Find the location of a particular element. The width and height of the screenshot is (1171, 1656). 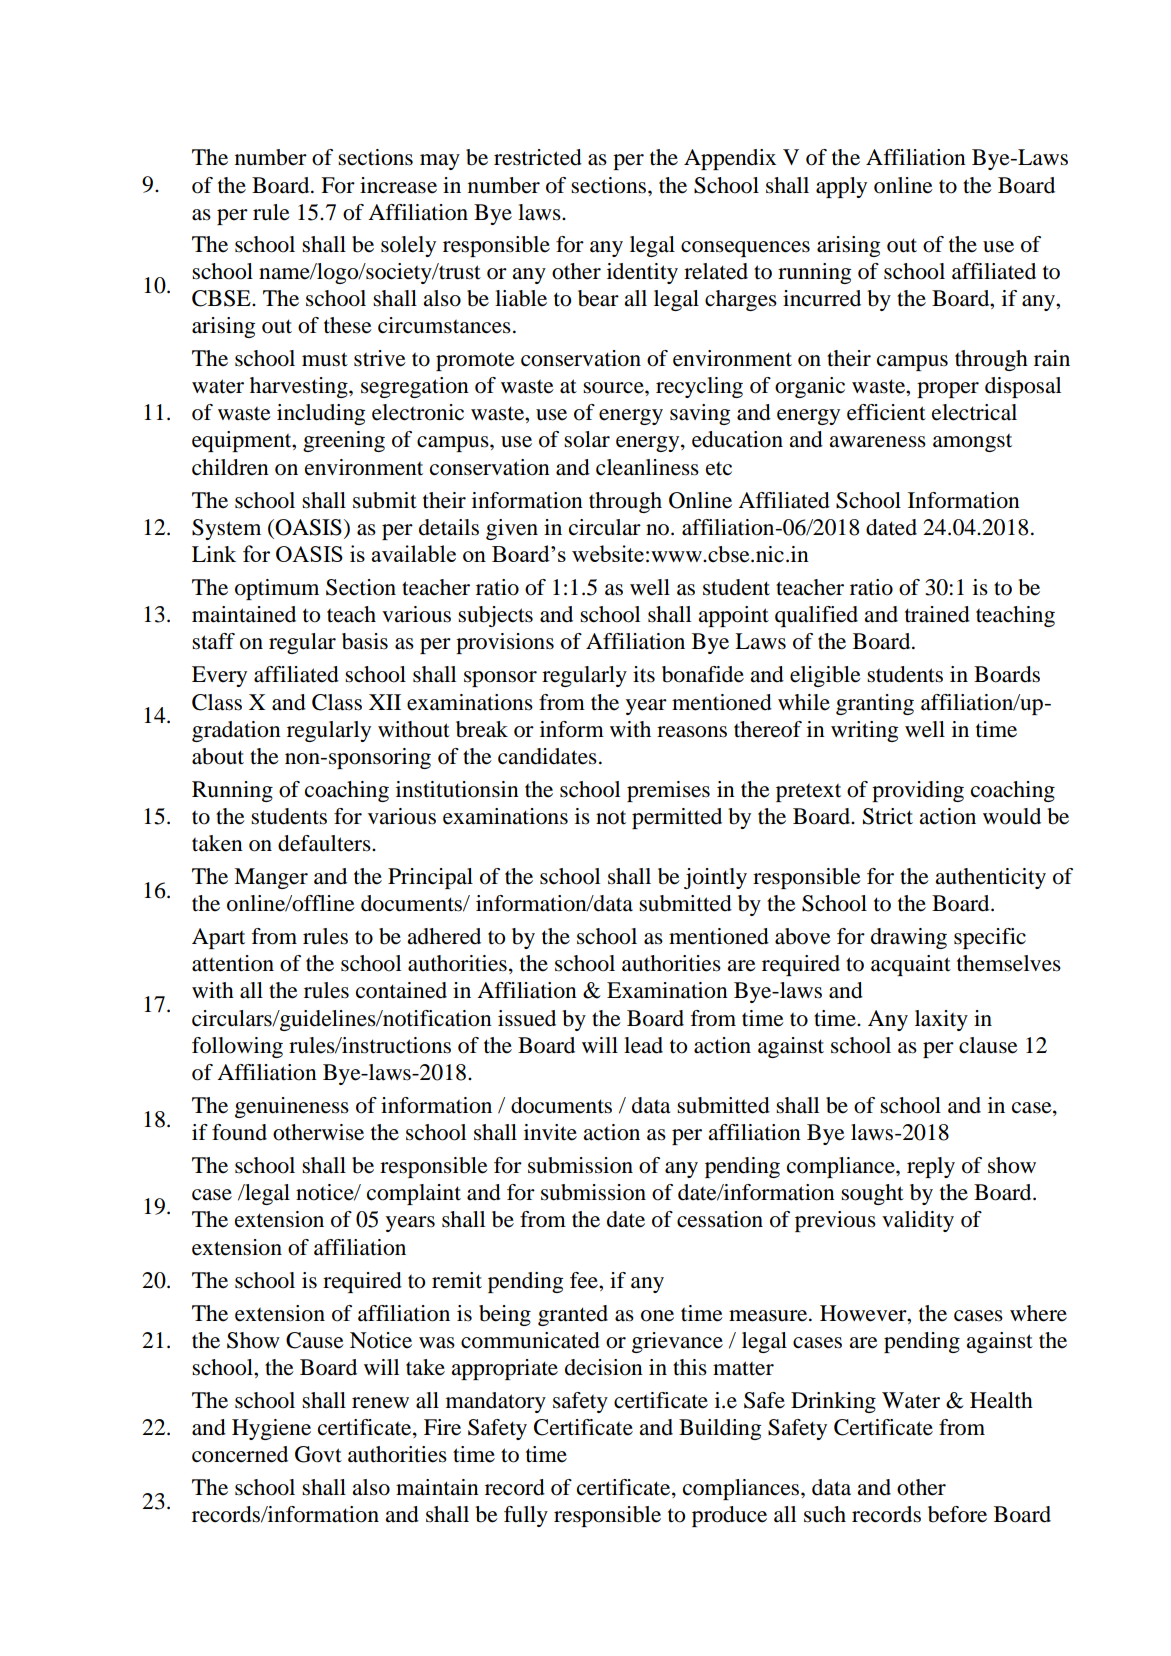

Govt is located at coordinates (318, 1454).
